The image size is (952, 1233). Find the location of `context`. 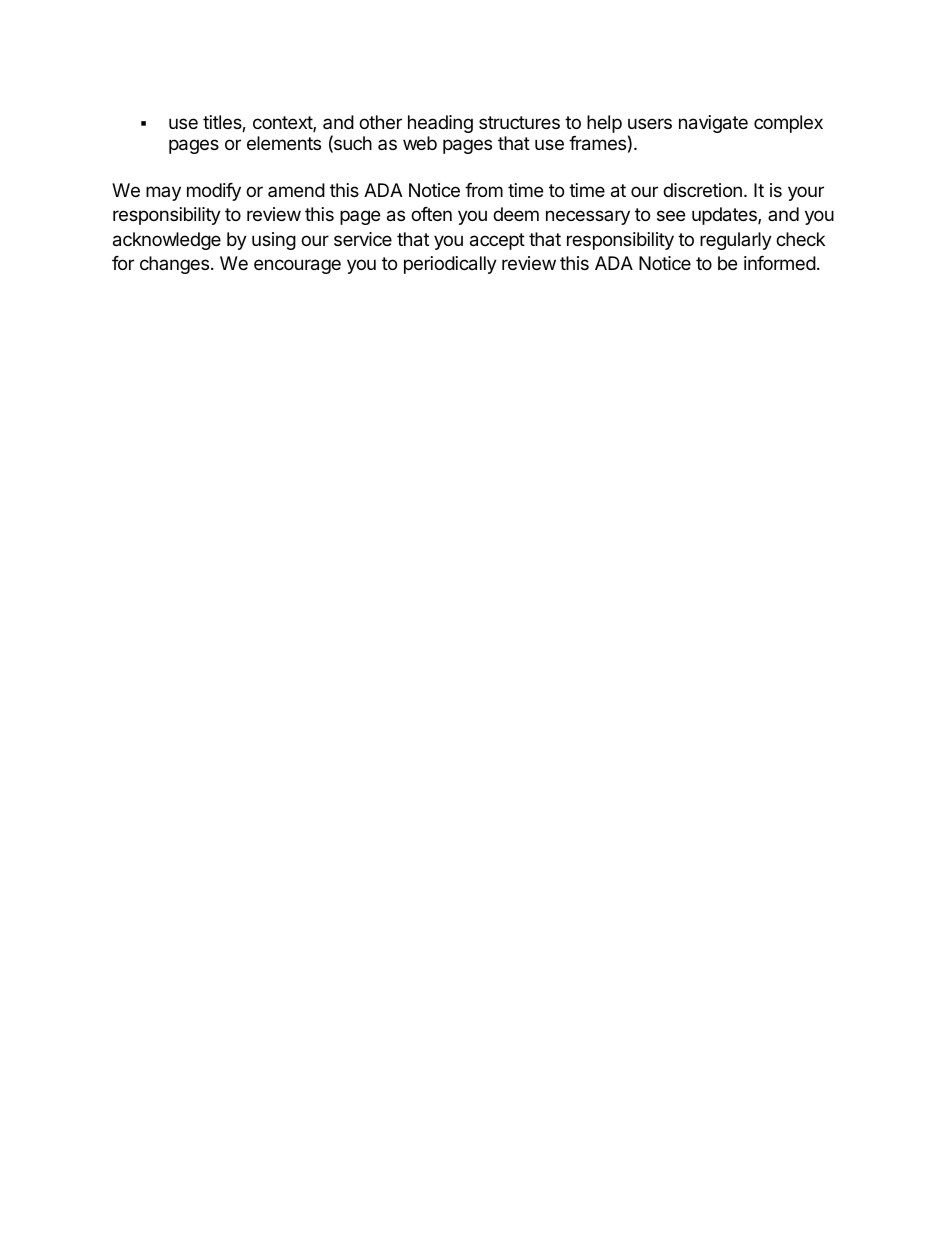

context is located at coordinates (283, 124).
